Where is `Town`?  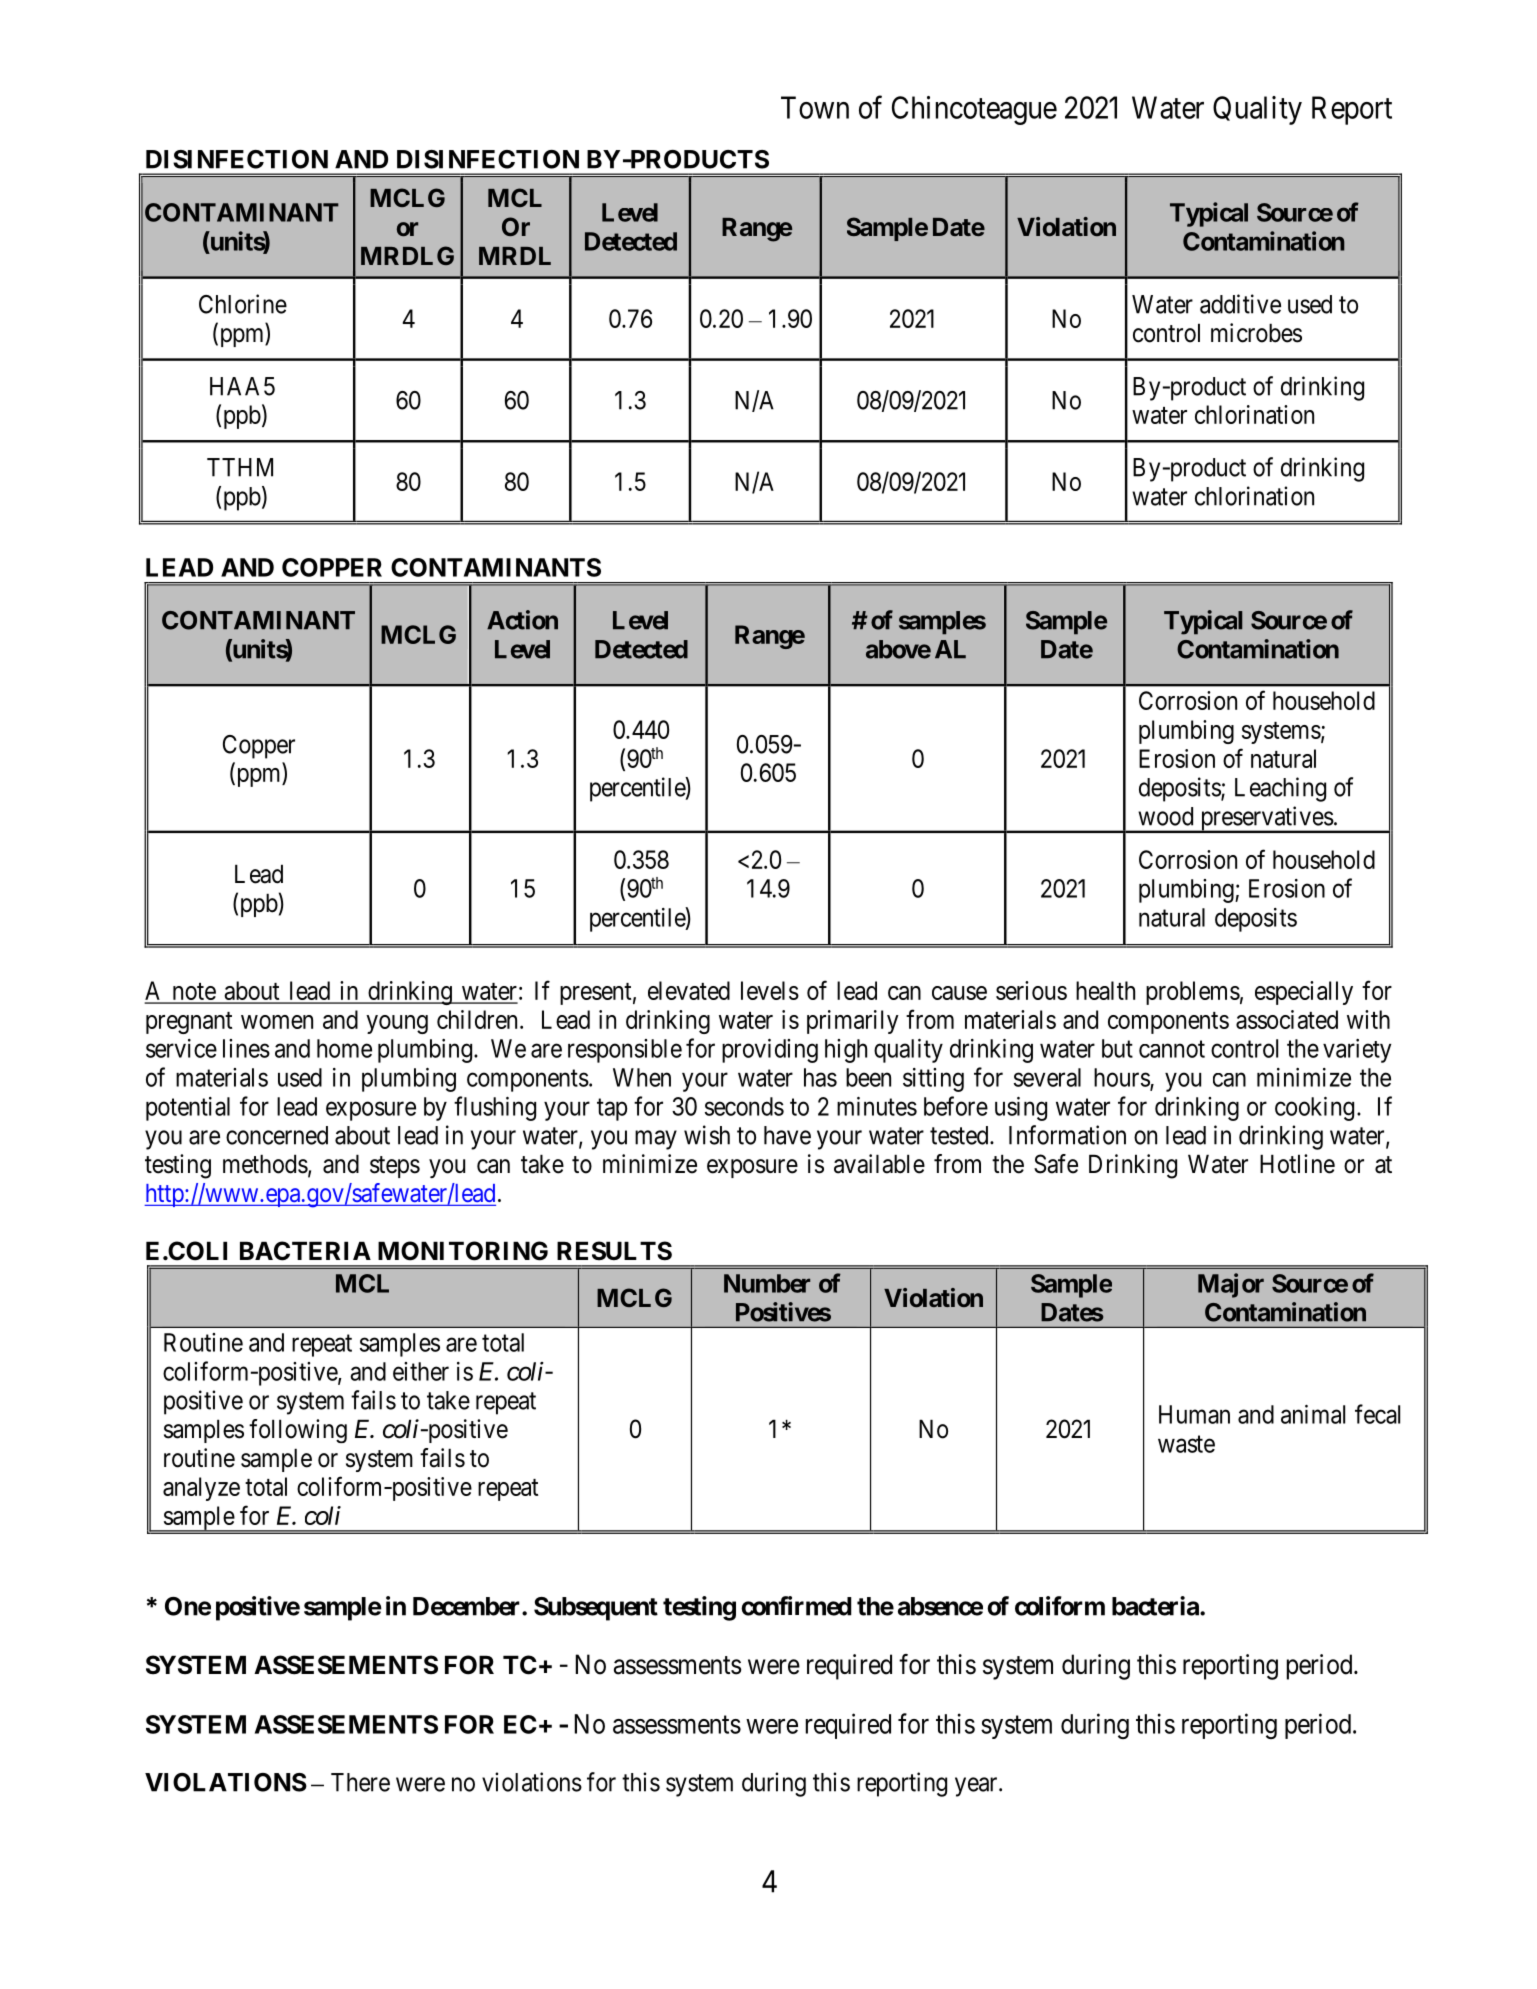 Town is located at coordinates (815, 107).
